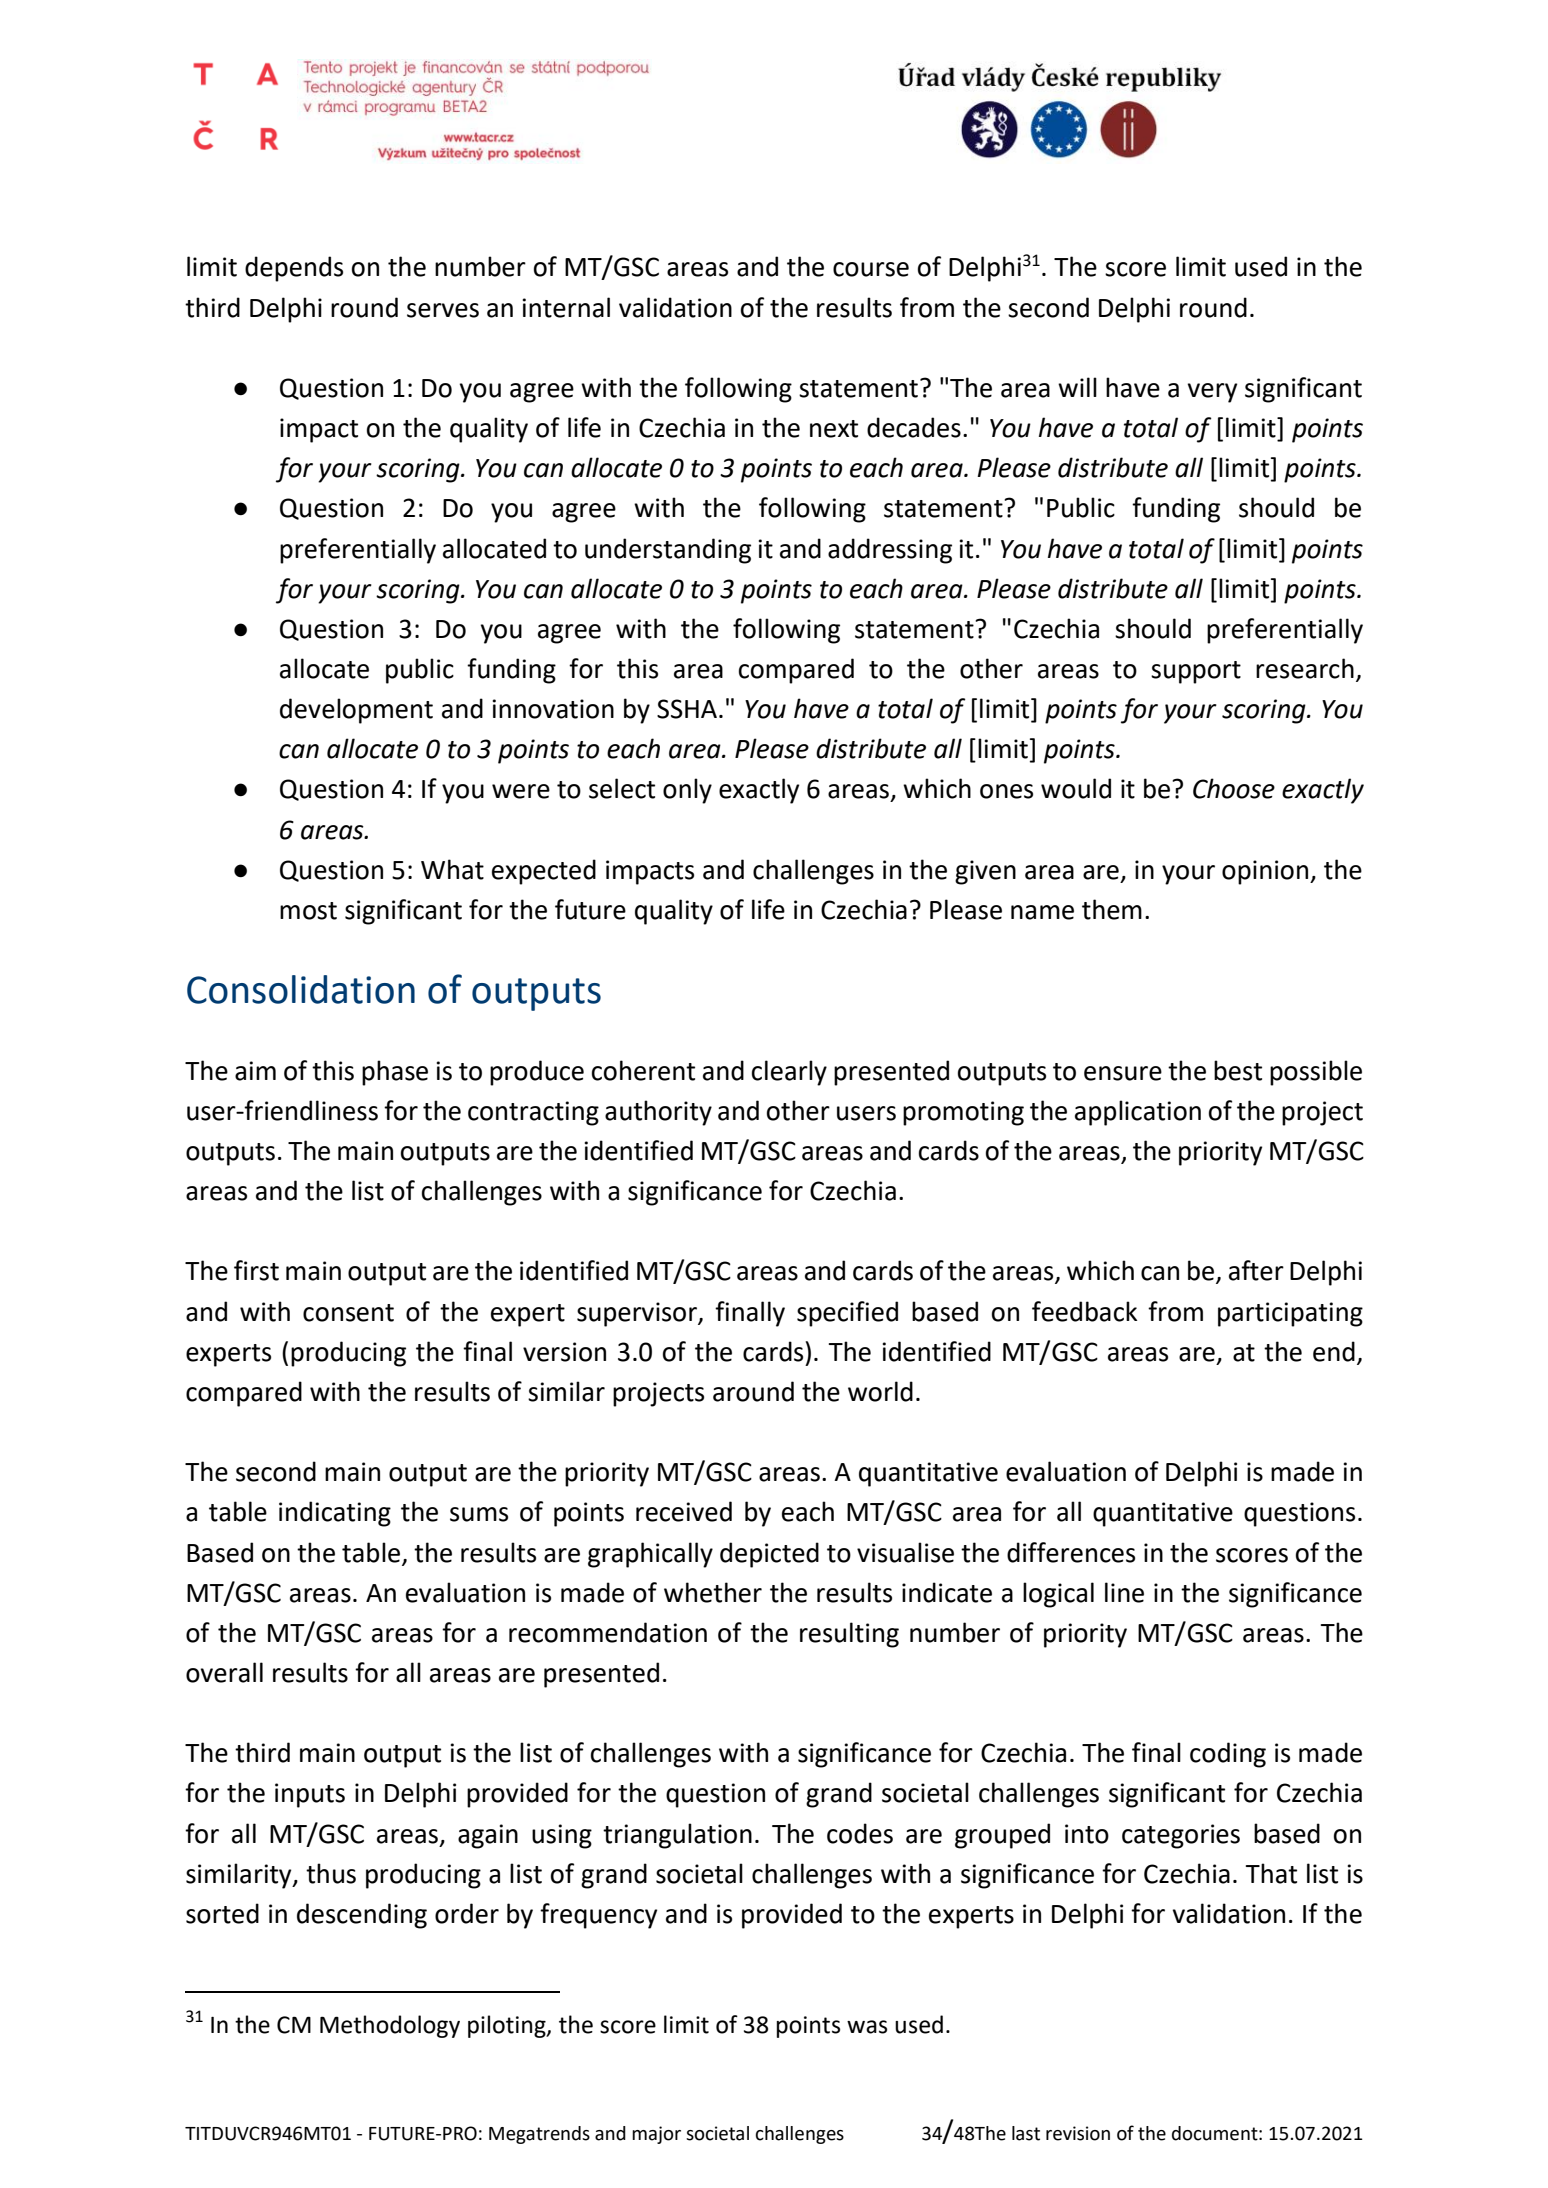 This page has width=1548, height=2188. I want to click on overall, so click(224, 1672).
